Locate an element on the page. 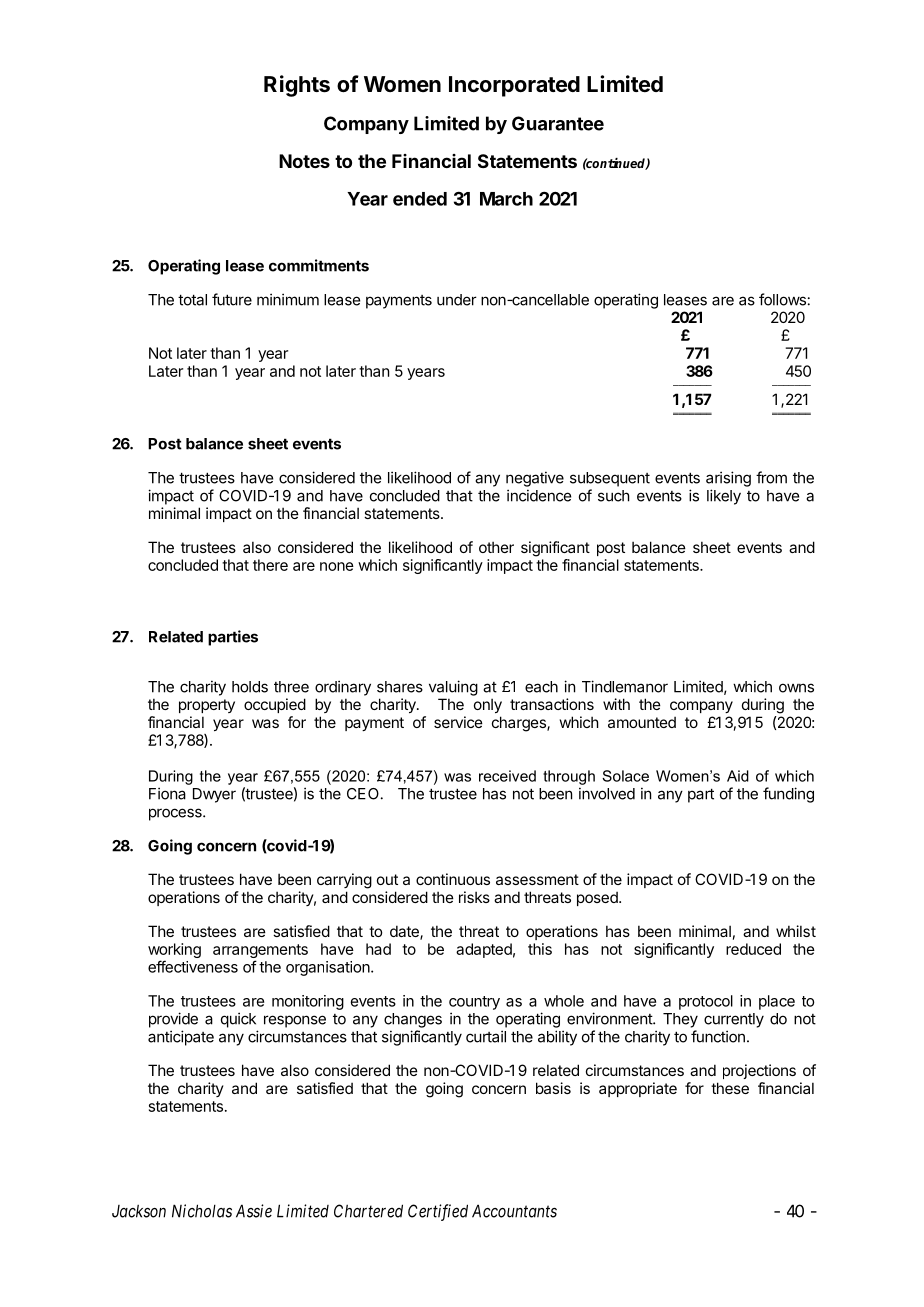  negative is located at coordinates (535, 479).
